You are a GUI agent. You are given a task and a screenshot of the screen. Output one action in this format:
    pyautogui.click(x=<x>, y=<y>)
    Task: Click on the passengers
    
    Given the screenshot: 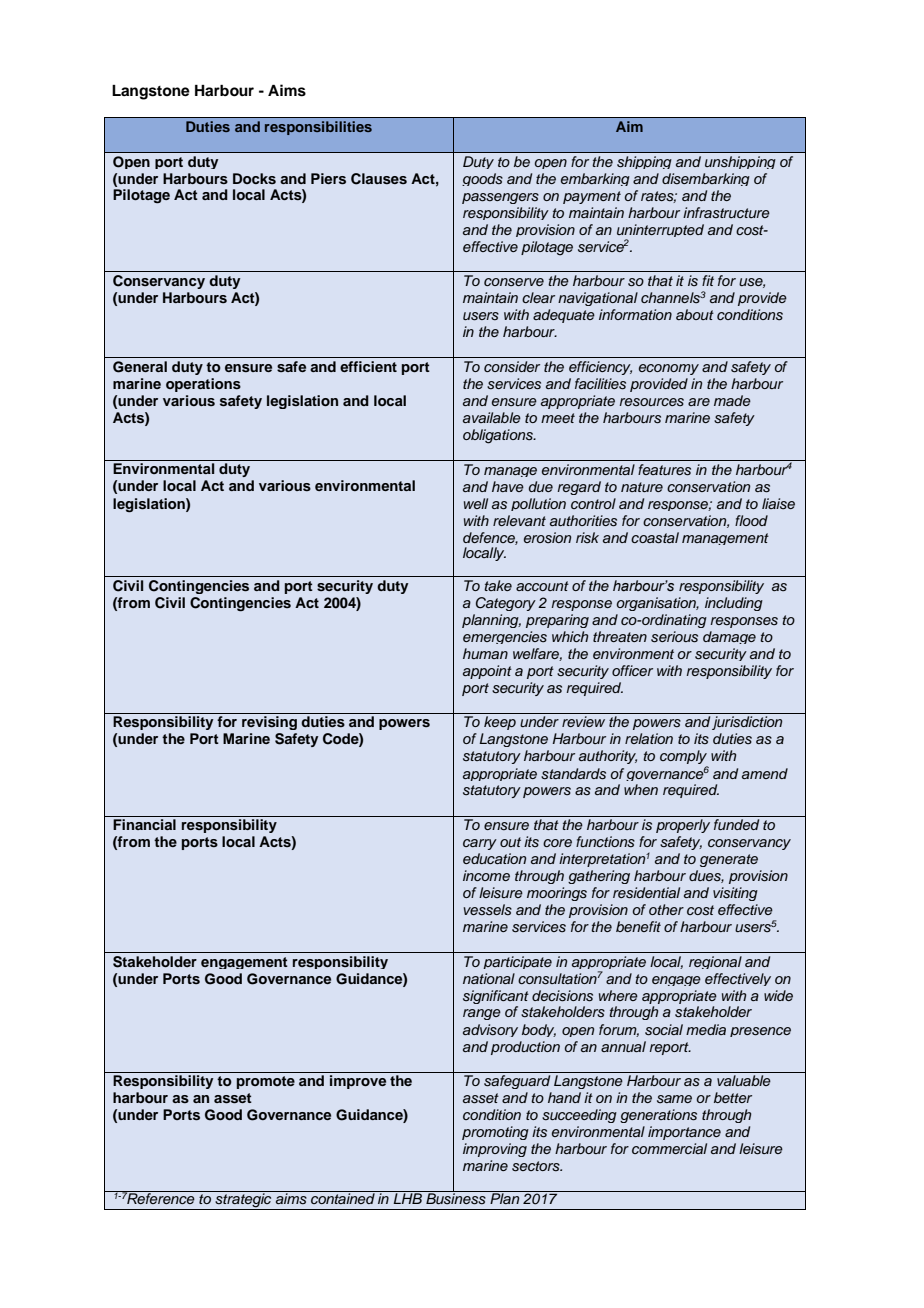 What is the action you would take?
    pyautogui.click(x=500, y=198)
